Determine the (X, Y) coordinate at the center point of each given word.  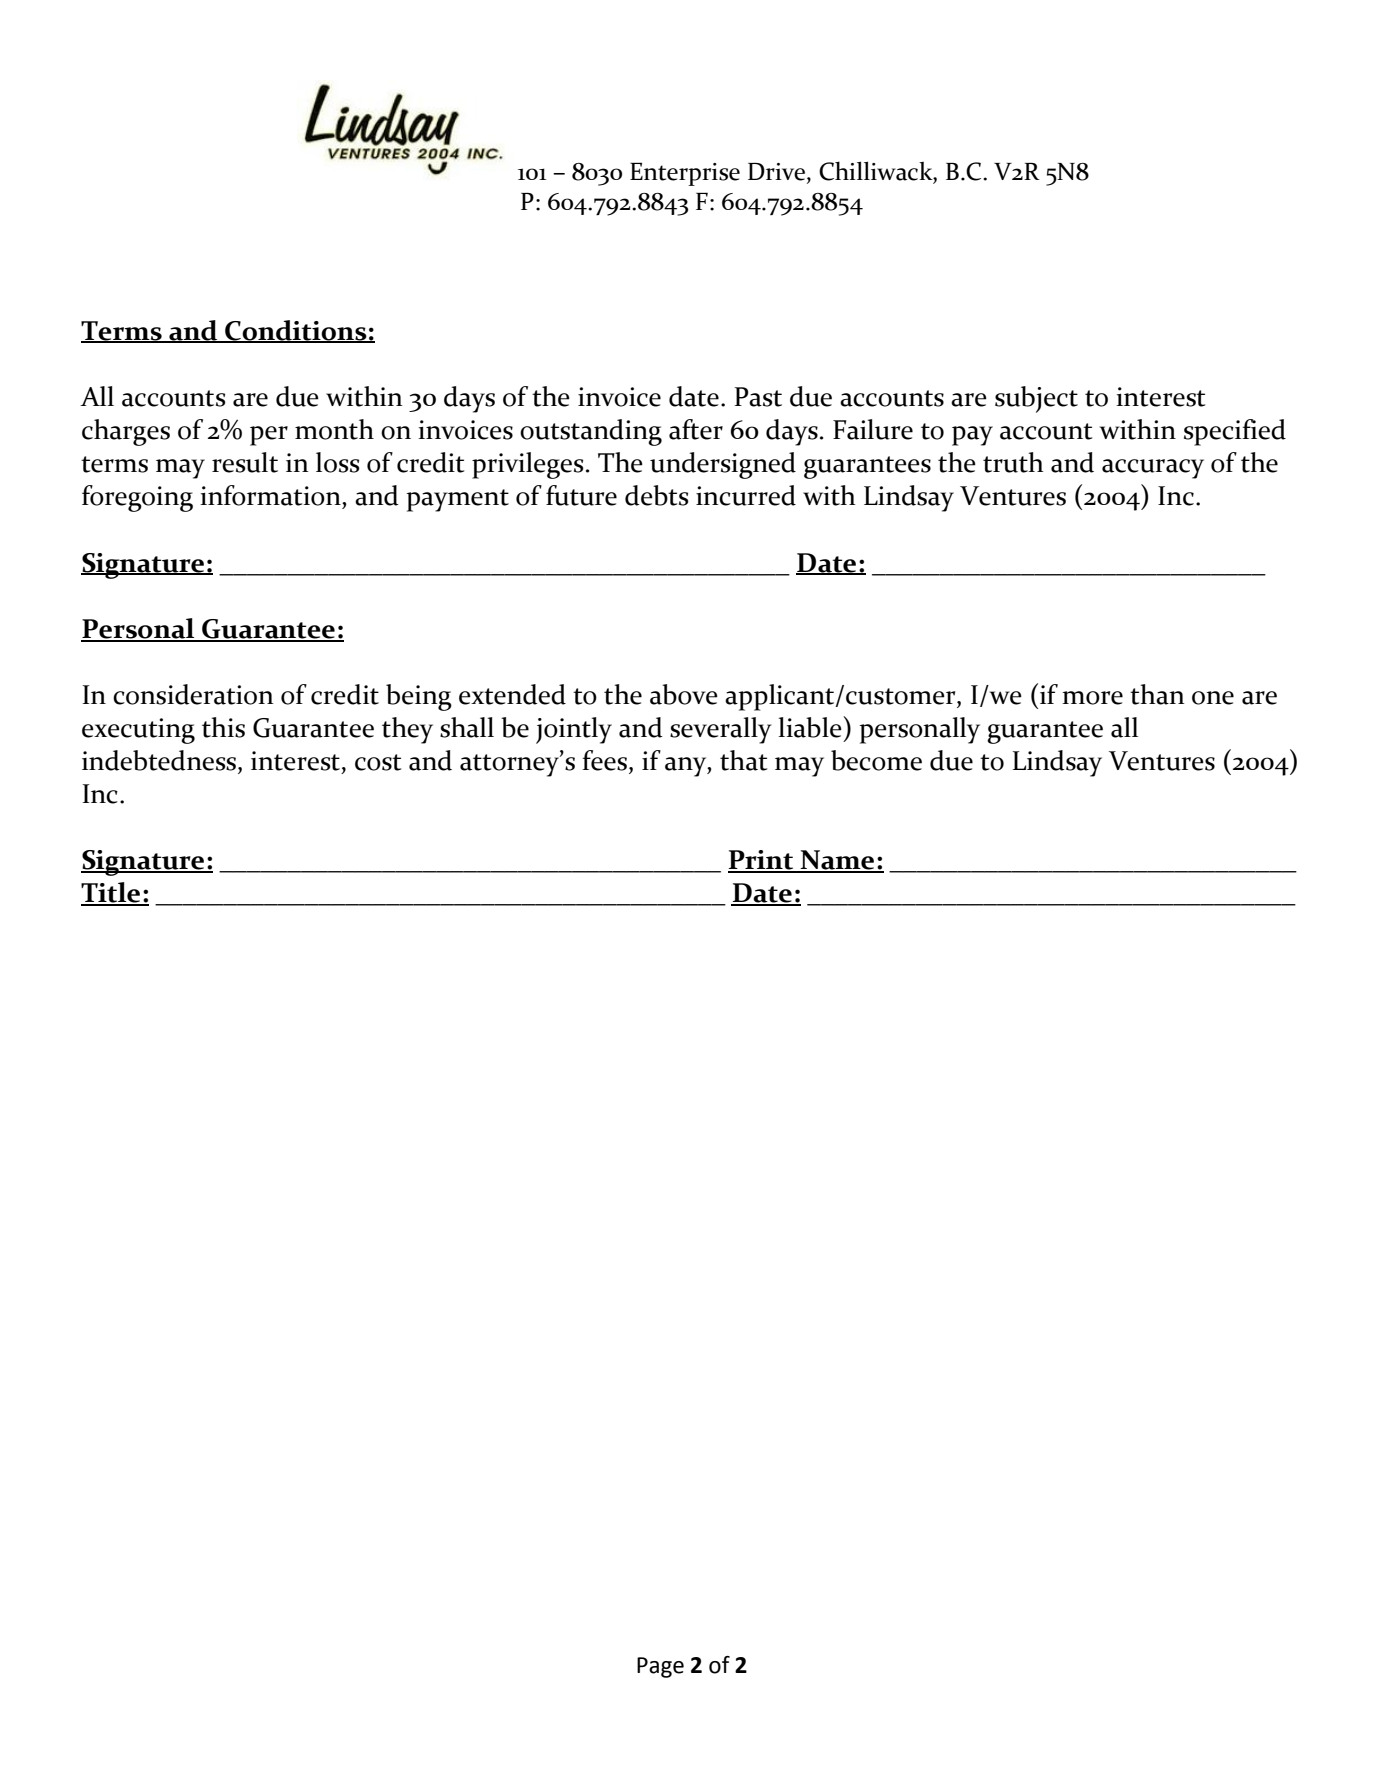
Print (761, 861)
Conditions (295, 331)
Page (660, 1667)
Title (112, 893)
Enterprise (685, 174)
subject (1036, 399)
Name (837, 861)
